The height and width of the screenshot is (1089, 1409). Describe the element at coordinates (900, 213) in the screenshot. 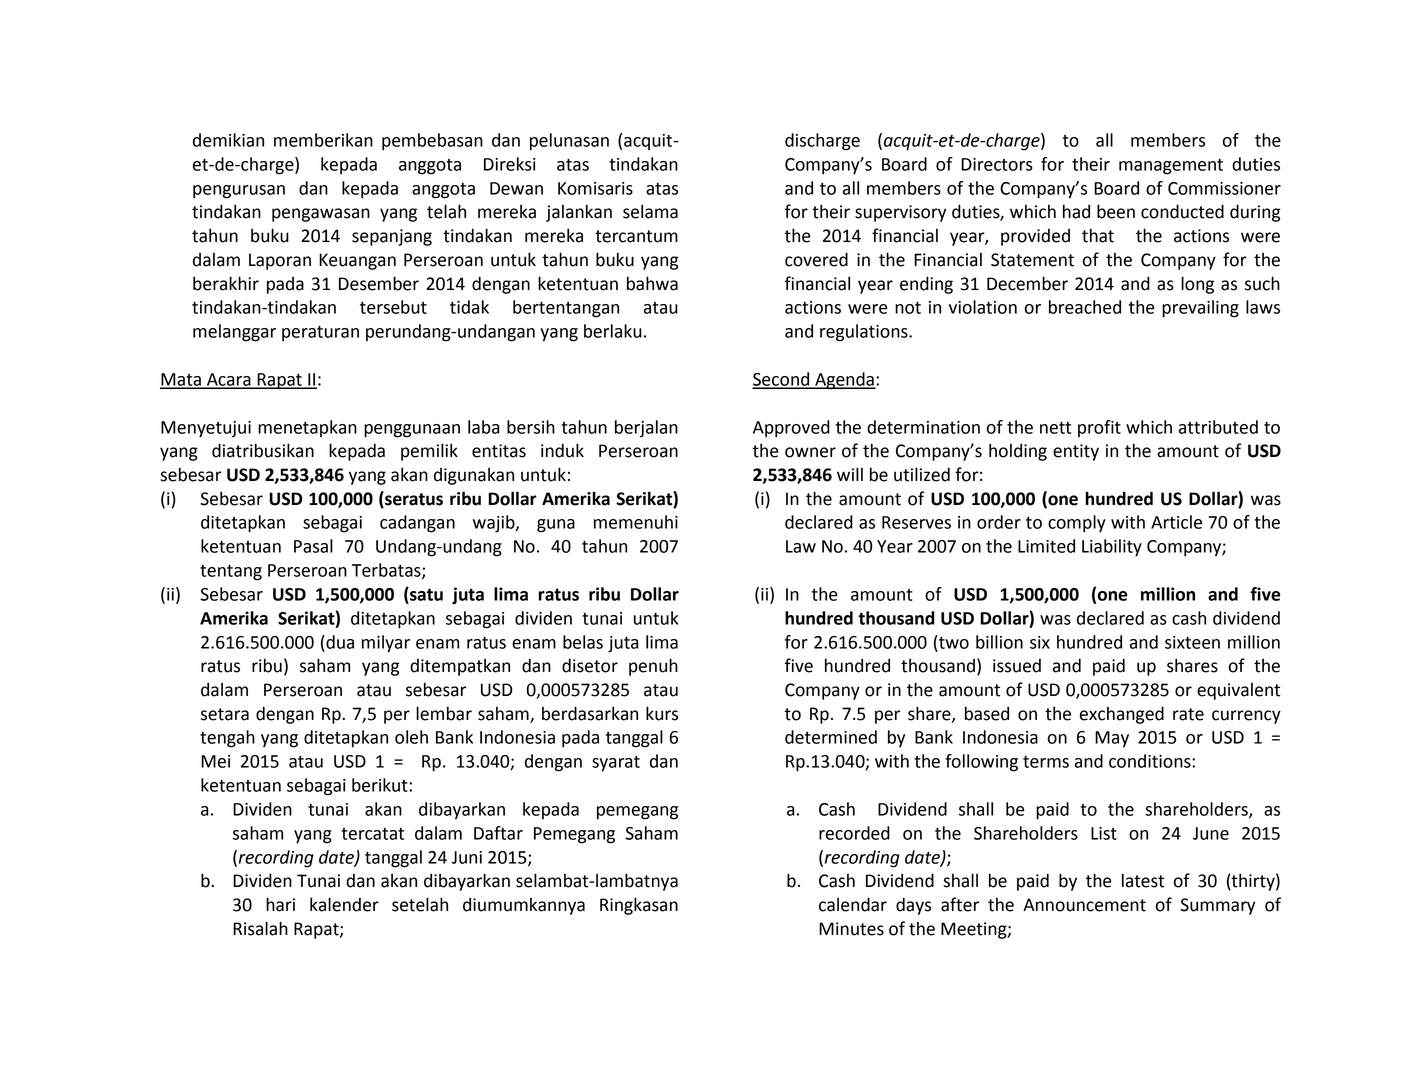

I see `supervisory` at that location.
